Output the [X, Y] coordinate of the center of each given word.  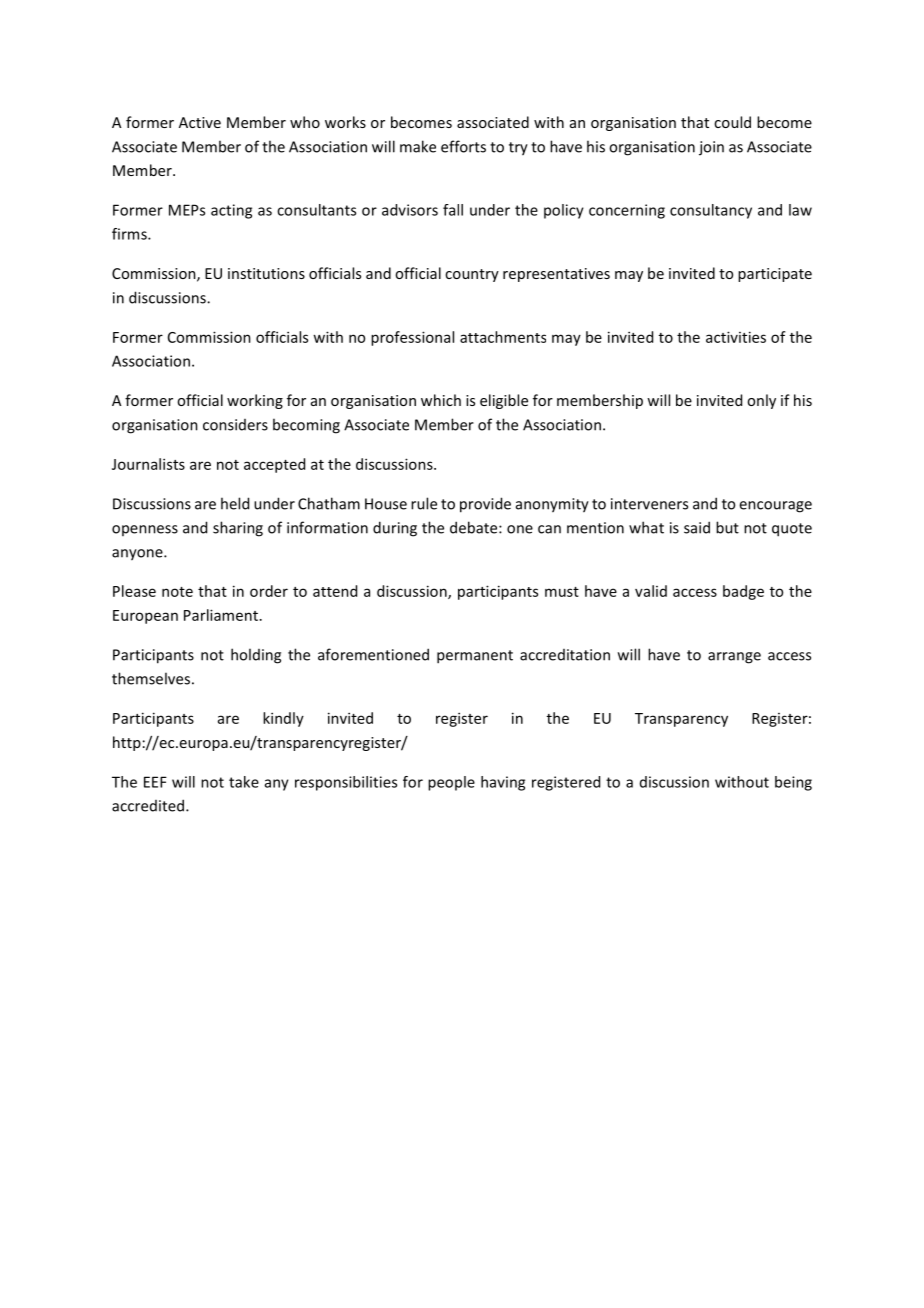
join [711, 148]
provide [485, 505]
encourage [775, 507]
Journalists [148, 464]
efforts [463, 146]
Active [200, 122]
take [244, 782]
